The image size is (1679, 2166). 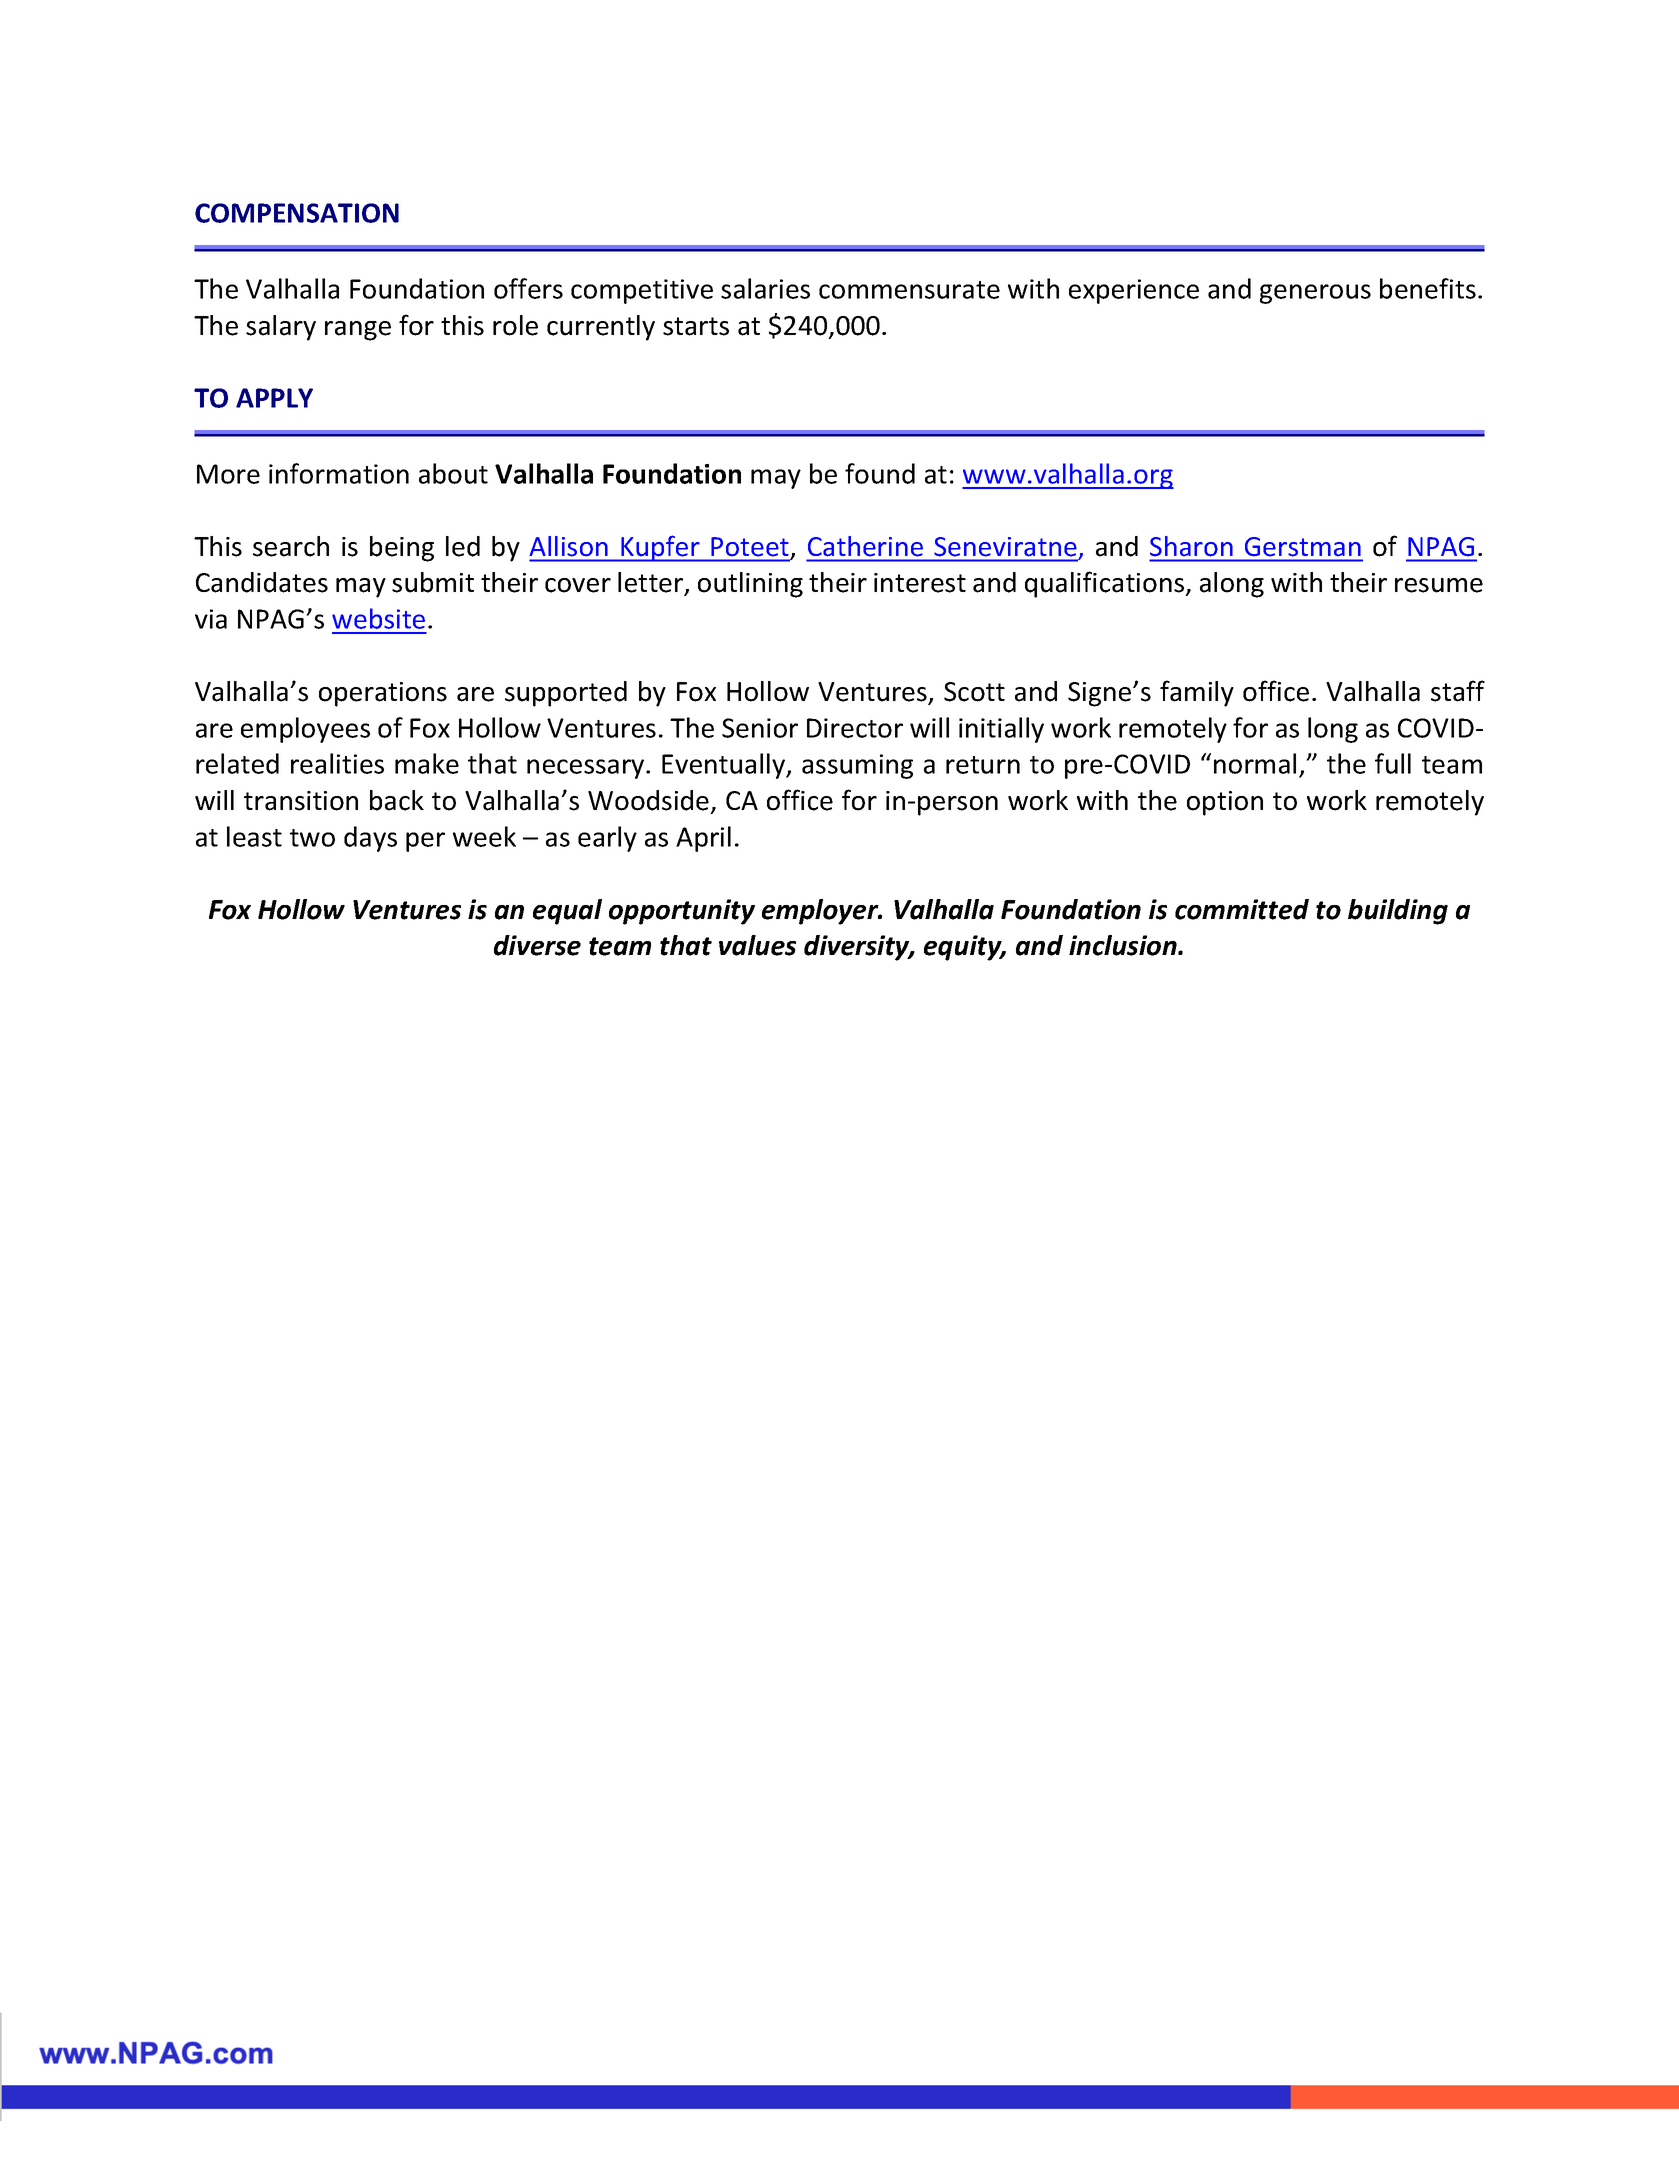 What do you see at coordinates (453, 473) in the document?
I see `about` at bounding box center [453, 473].
